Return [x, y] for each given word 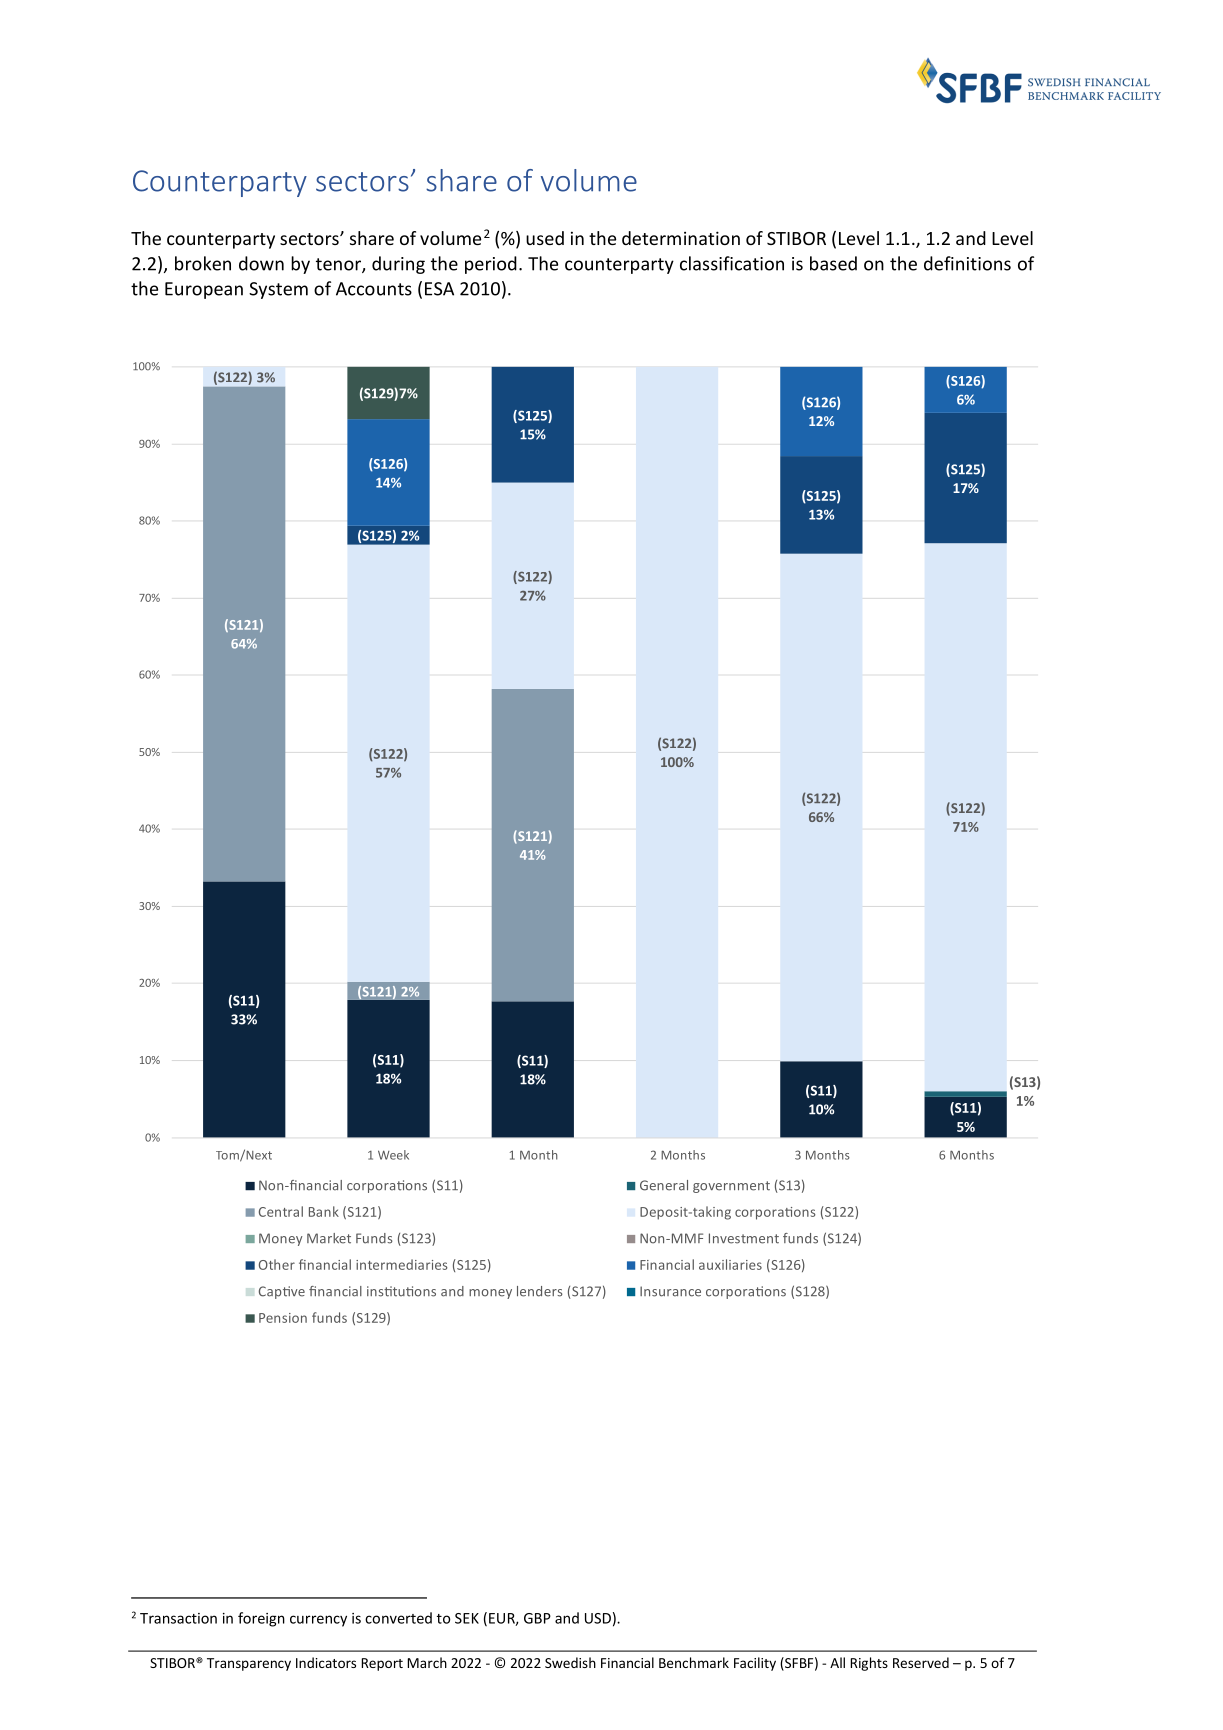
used [545, 238]
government [731, 1187]
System [278, 290]
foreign [261, 1619]
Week [393, 1155]
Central [281, 1211]
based [833, 263]
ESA [439, 289]
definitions [967, 263]
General [664, 1185]
